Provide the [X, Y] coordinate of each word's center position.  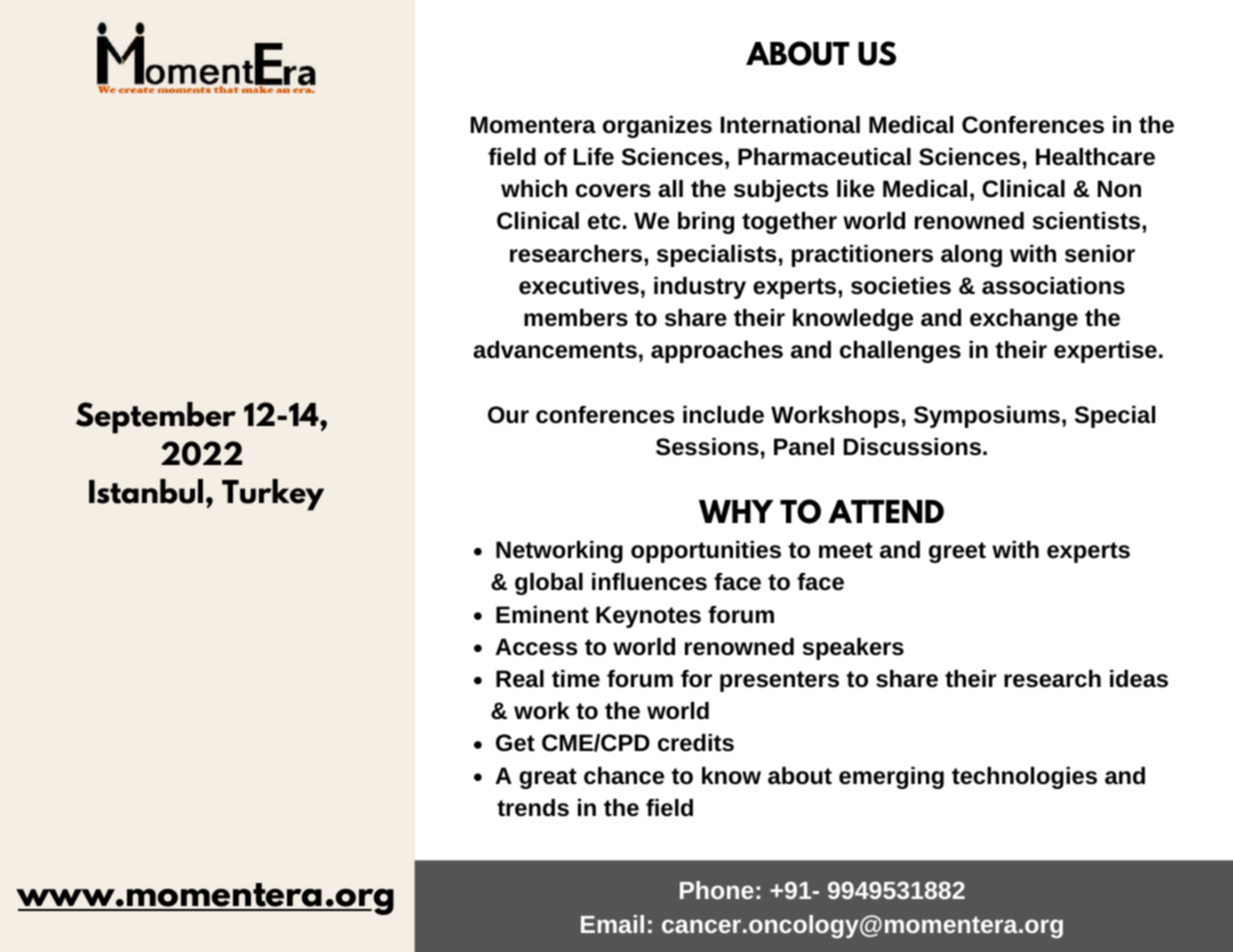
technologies [1024, 778]
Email [612, 924]
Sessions [707, 447]
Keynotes [648, 617]
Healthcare [1095, 157]
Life [594, 157]
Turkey [273, 495]
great [548, 778]
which [534, 189]
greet [957, 552]
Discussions [912, 447]
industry [700, 288]
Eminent [542, 615]
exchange [1024, 320]
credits [696, 743]
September [156, 418]
